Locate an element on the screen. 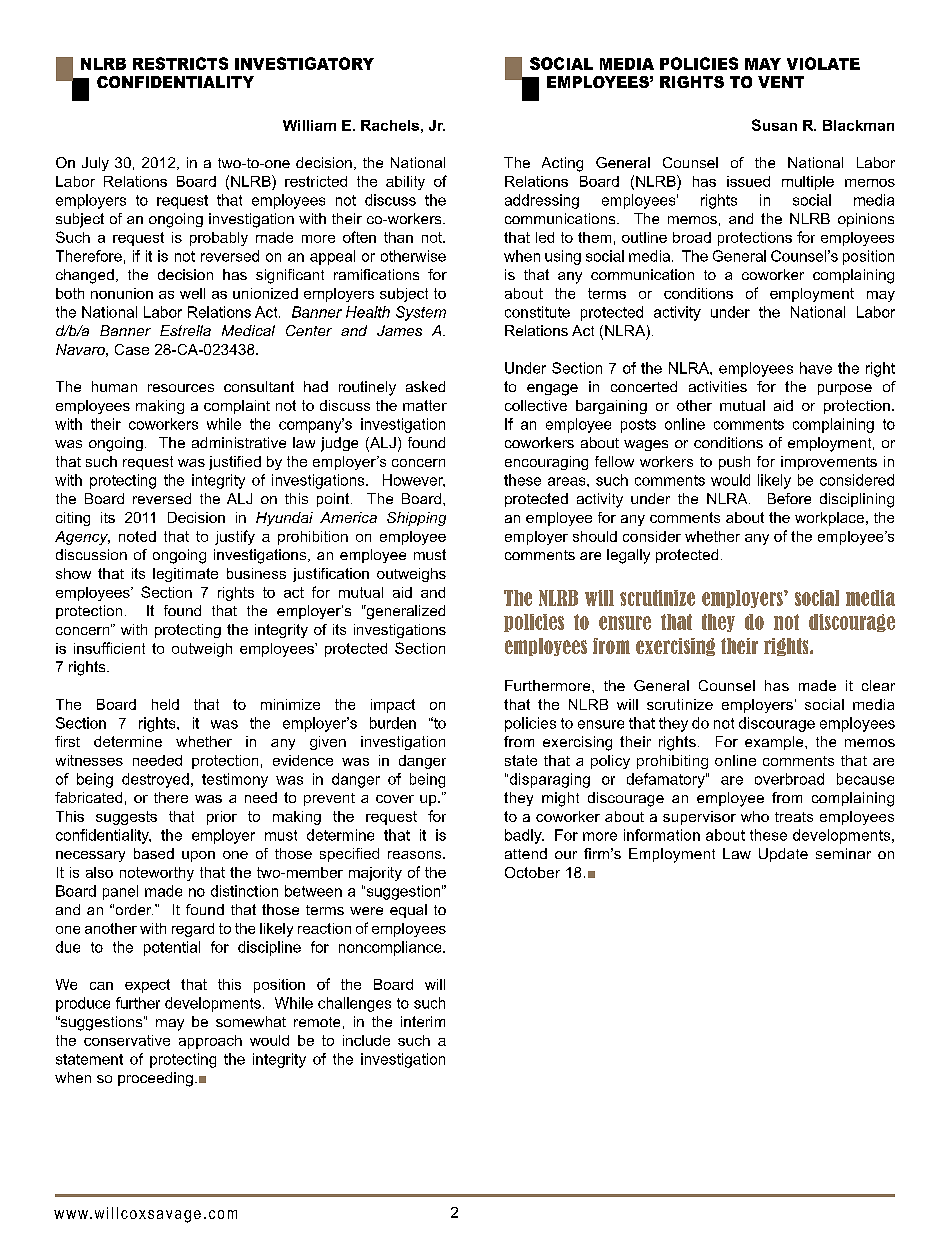 The image size is (952, 1233). have is located at coordinates (816, 368).
